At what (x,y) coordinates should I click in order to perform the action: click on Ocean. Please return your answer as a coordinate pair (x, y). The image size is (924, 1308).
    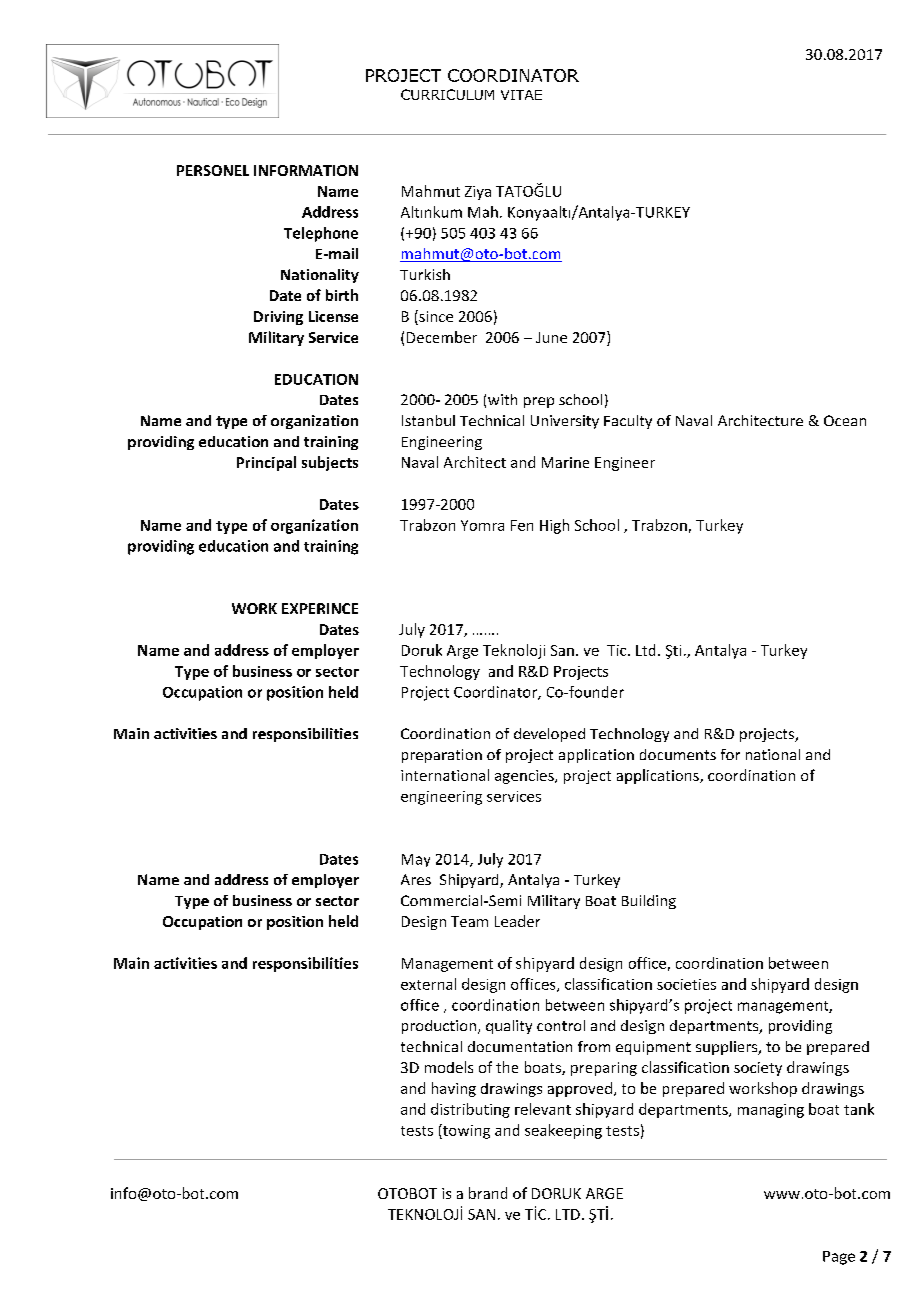
    Looking at the image, I should click on (845, 420).
